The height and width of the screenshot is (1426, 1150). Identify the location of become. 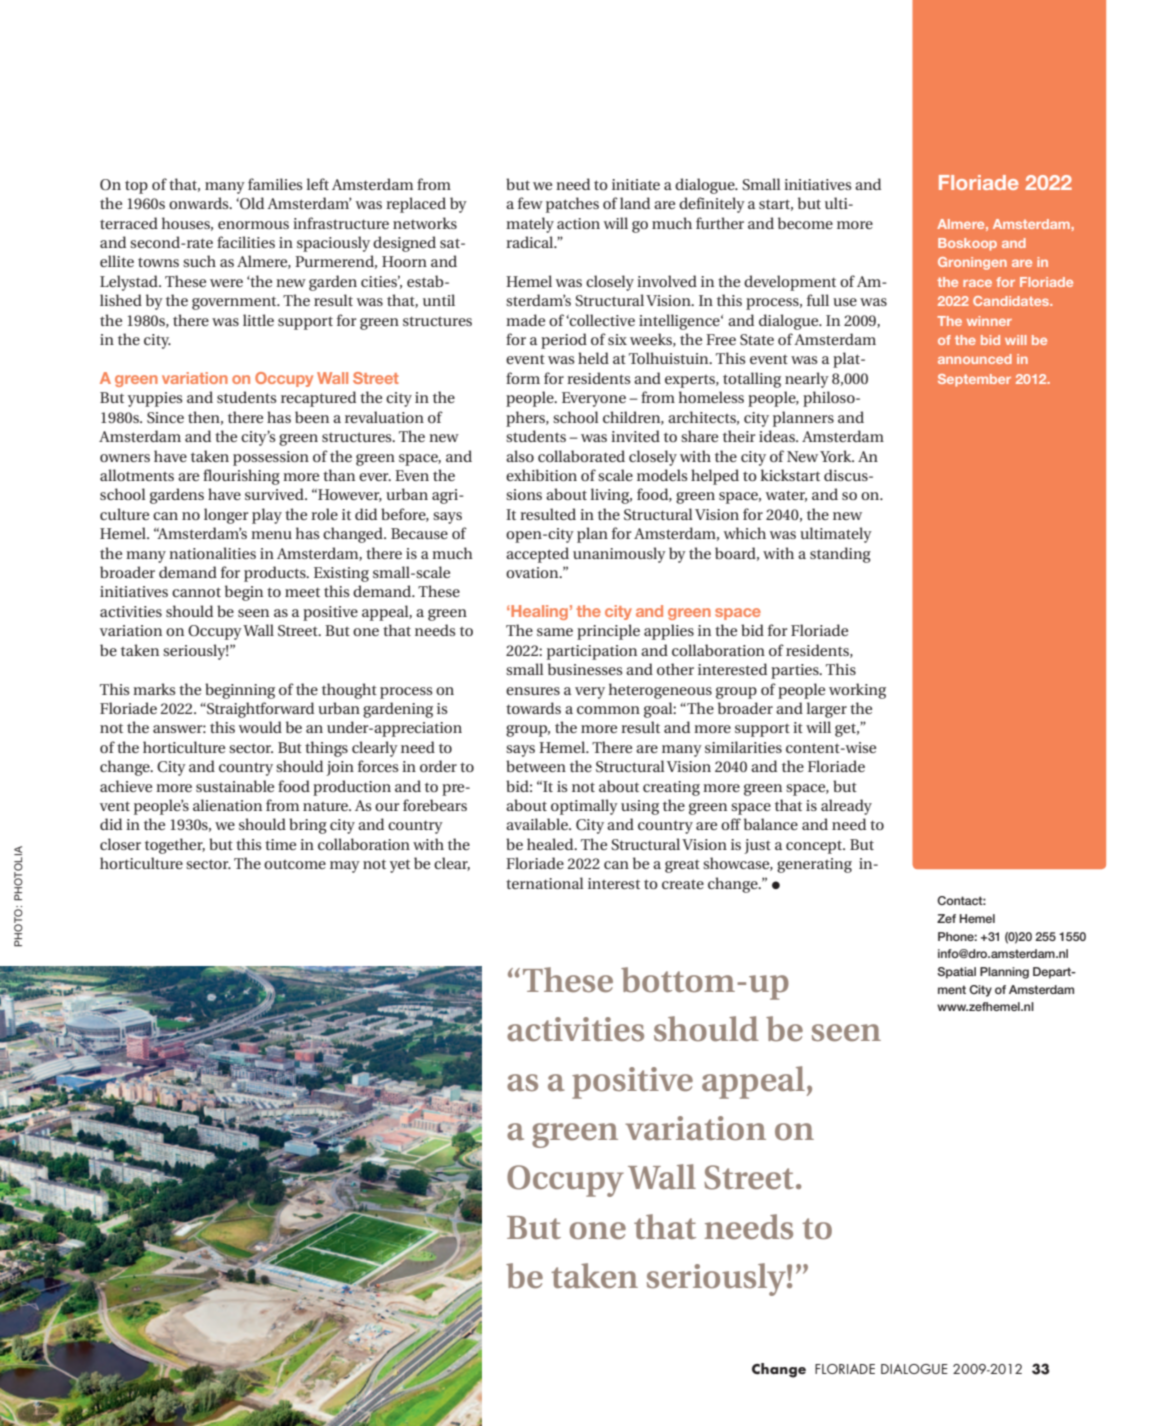
(805, 223).
